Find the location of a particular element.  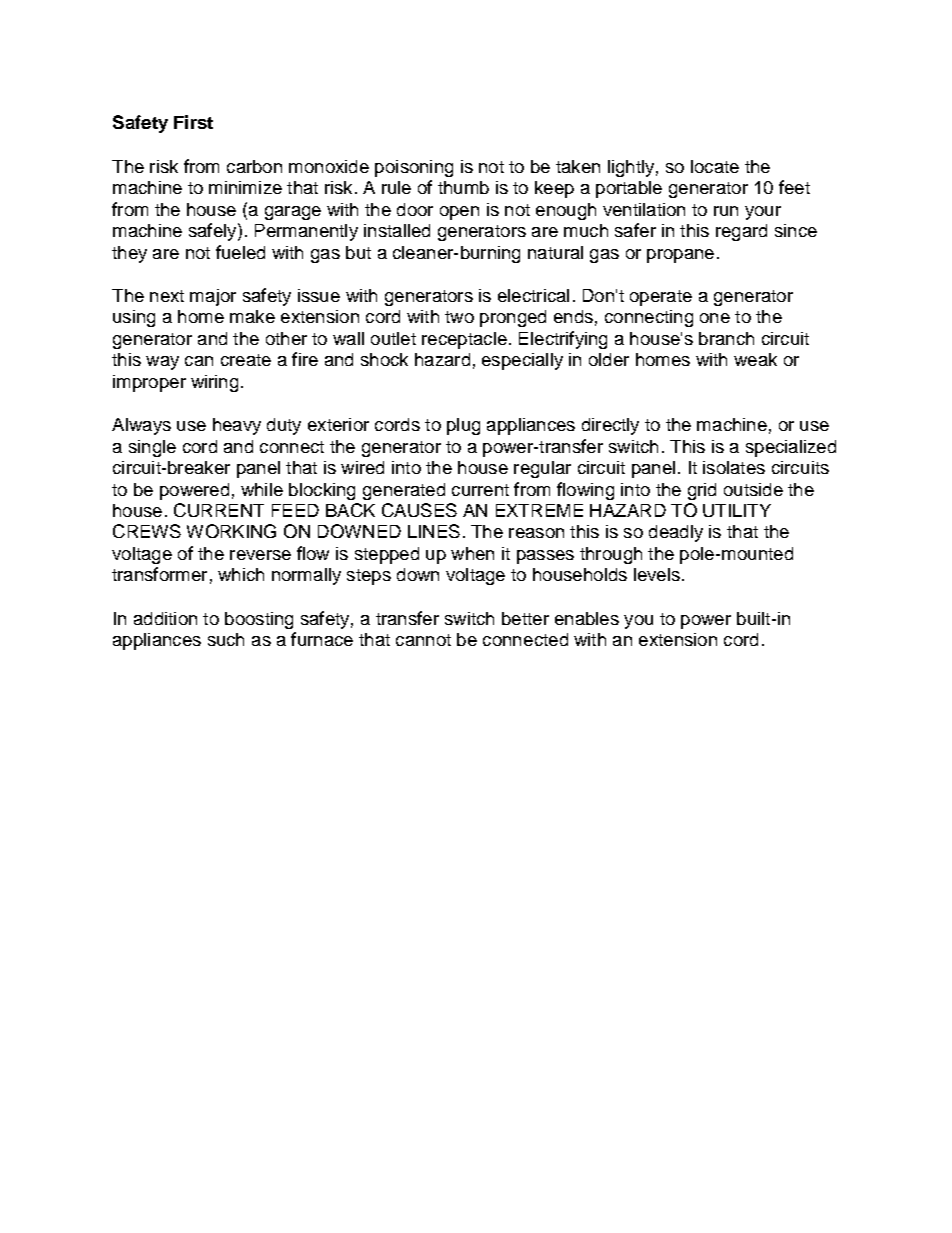

First is located at coordinates (193, 122).
